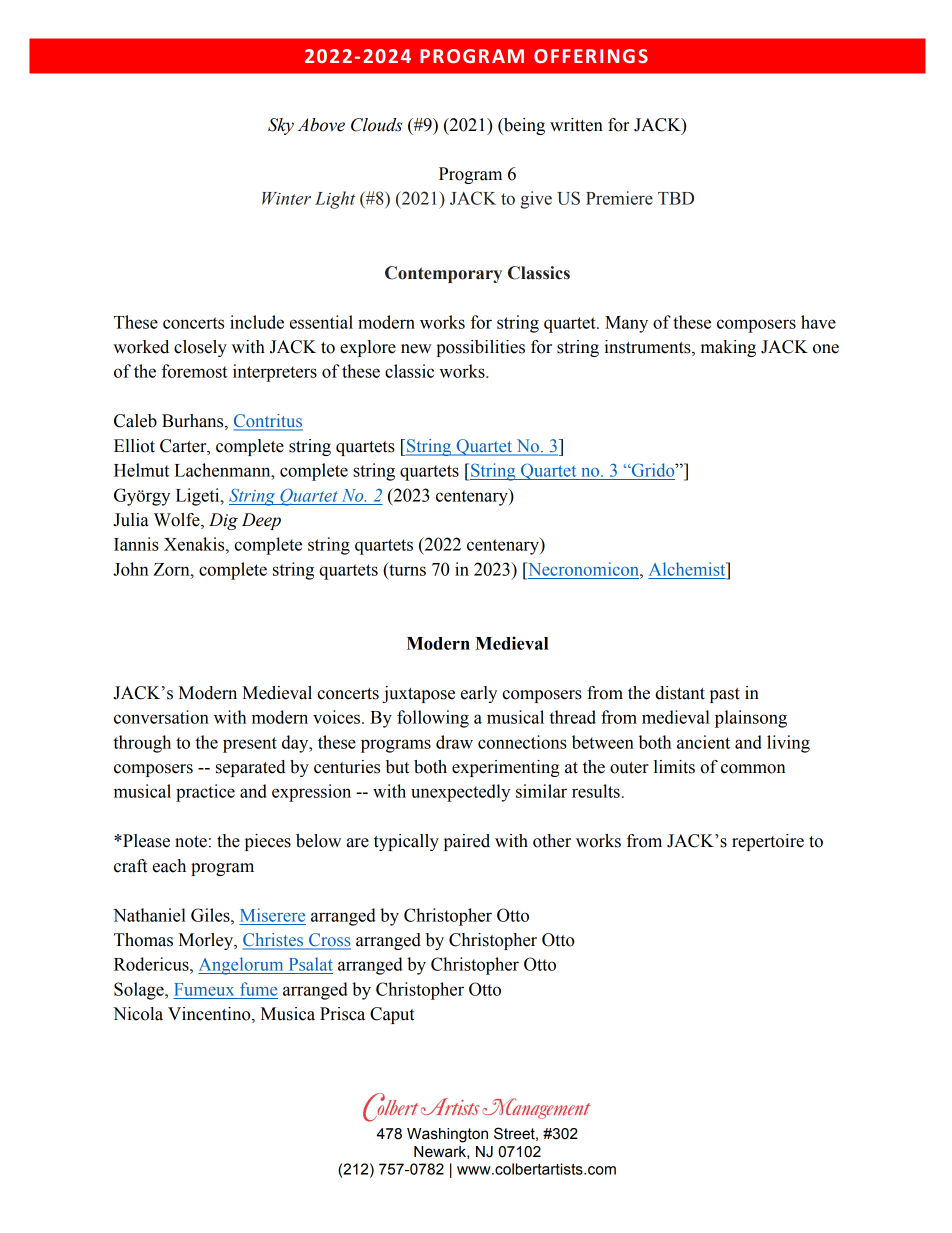 This image has height=1233, width=952. What do you see at coordinates (281, 126) in the image?
I see `Sky` at bounding box center [281, 126].
